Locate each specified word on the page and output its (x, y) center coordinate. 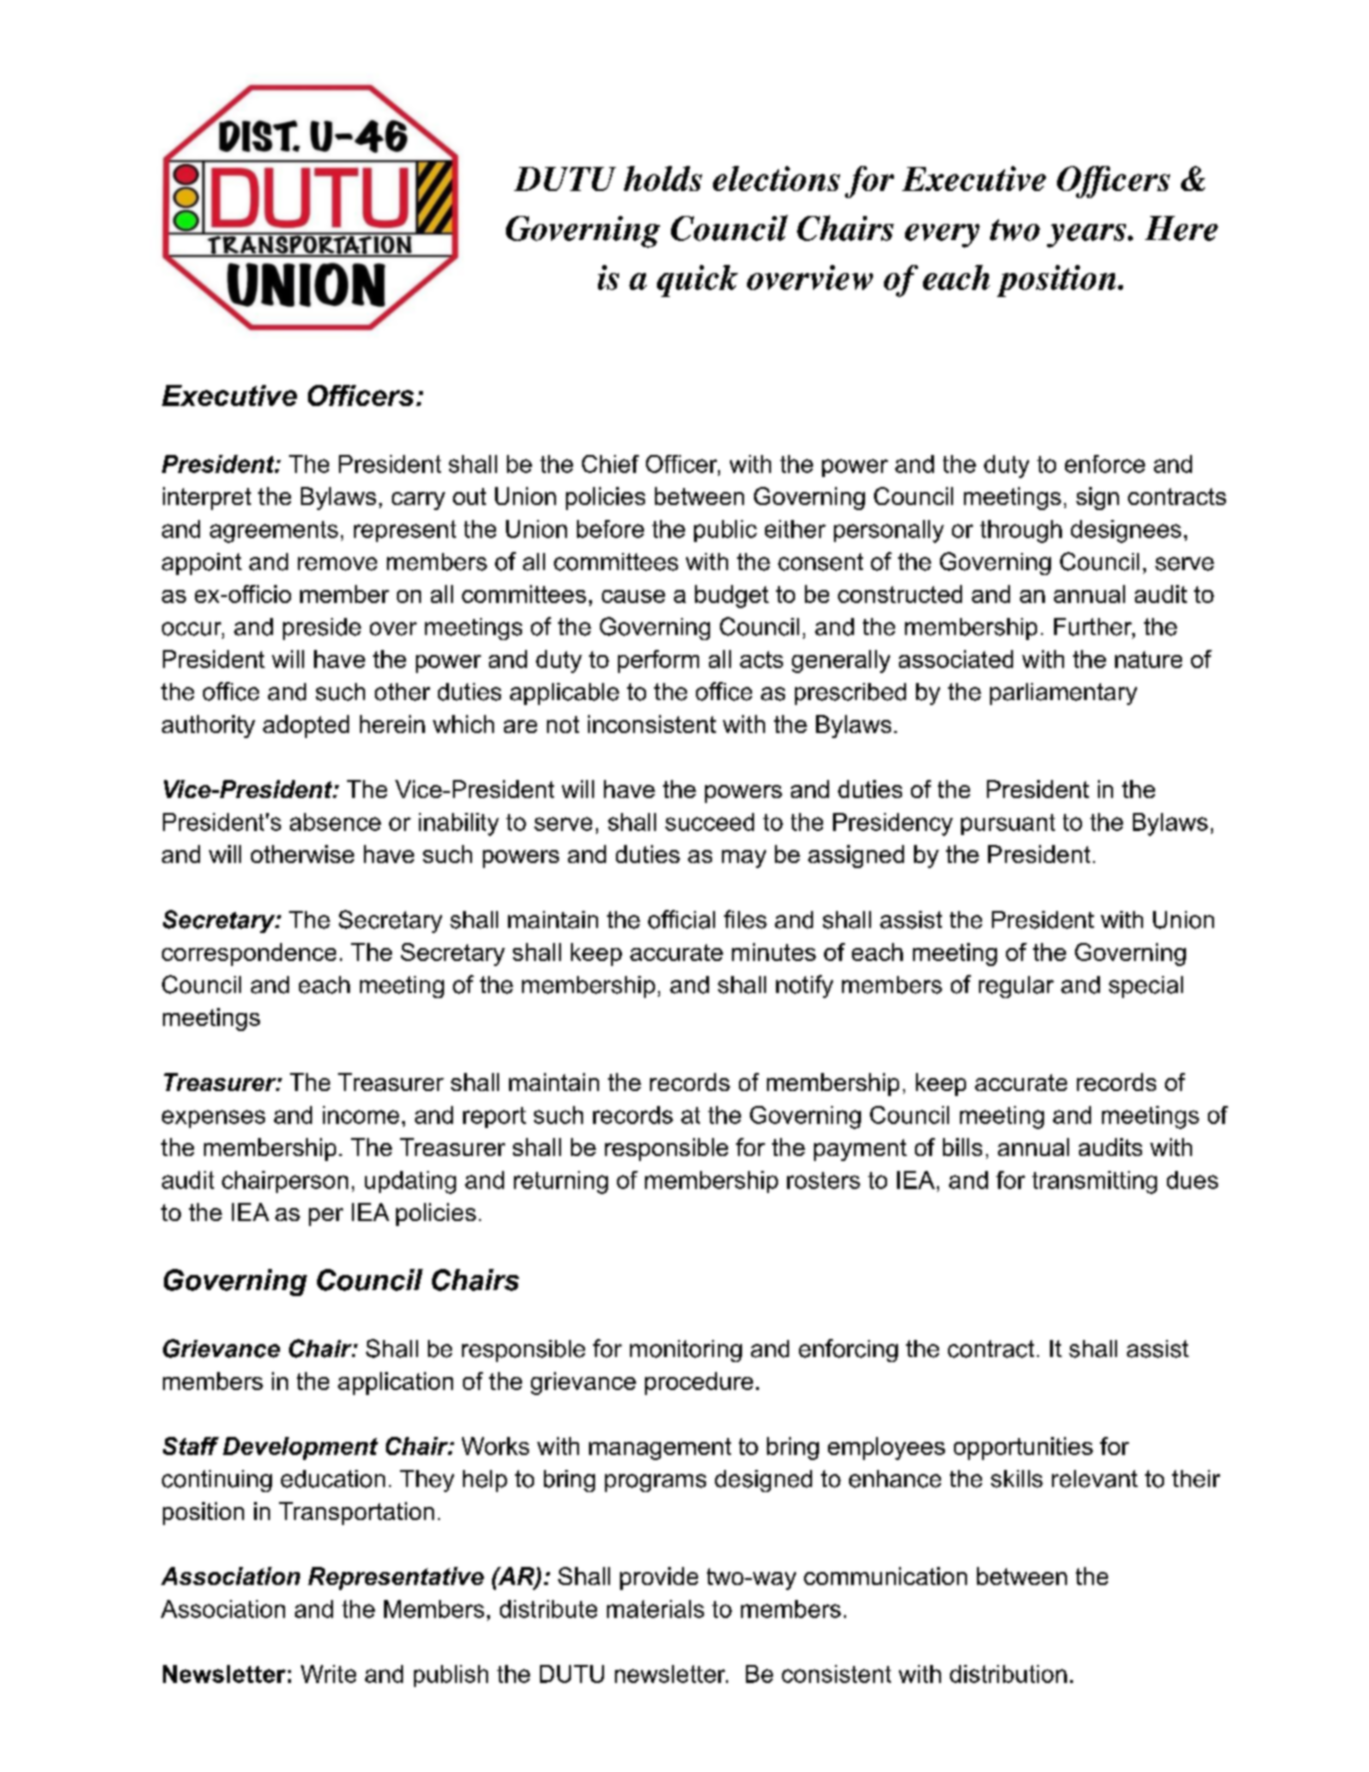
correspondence (249, 954)
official (681, 919)
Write (328, 1674)
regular (1016, 987)
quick (697, 281)
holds (663, 178)
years (1088, 236)
